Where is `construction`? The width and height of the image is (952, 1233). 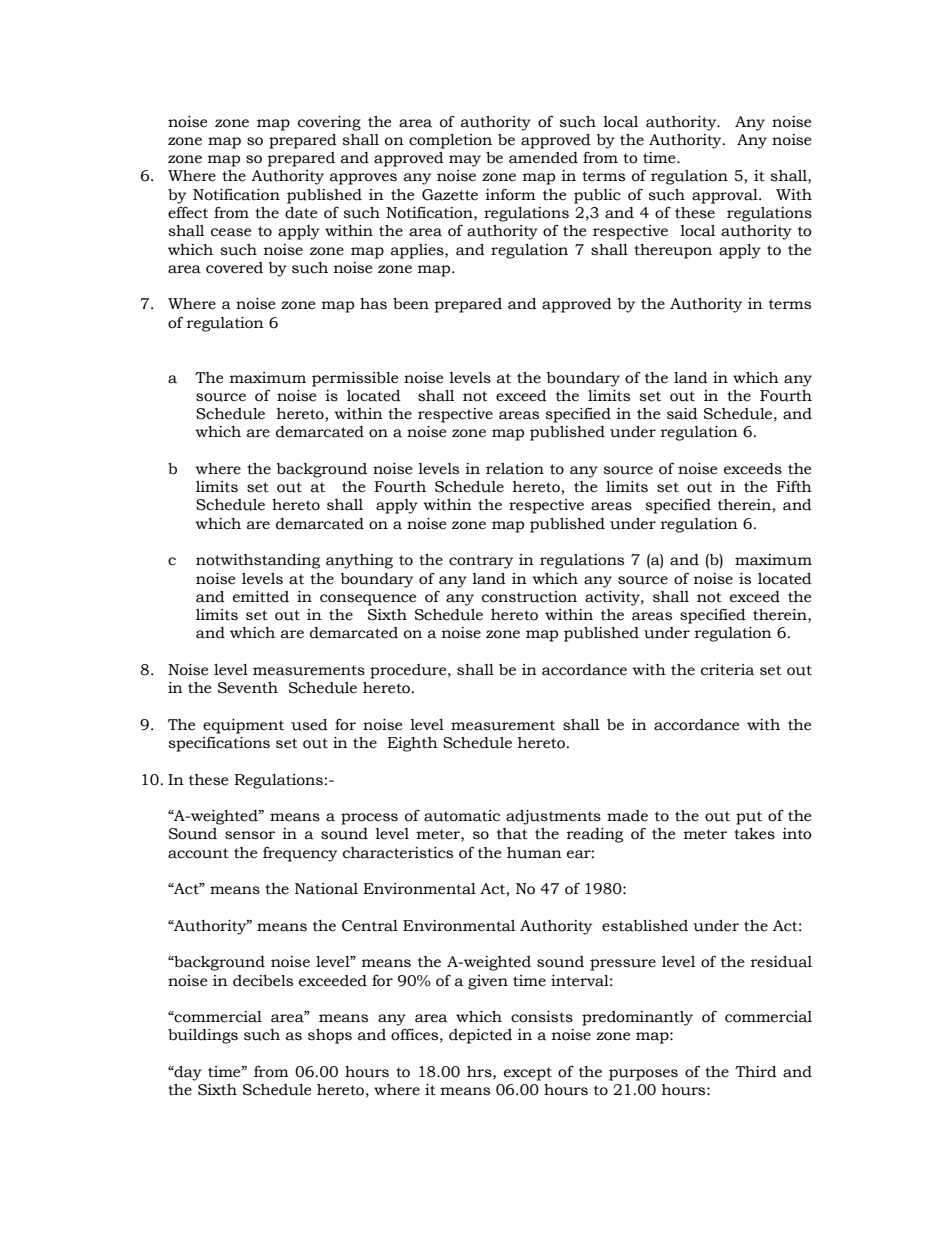
construction is located at coordinates (529, 597).
